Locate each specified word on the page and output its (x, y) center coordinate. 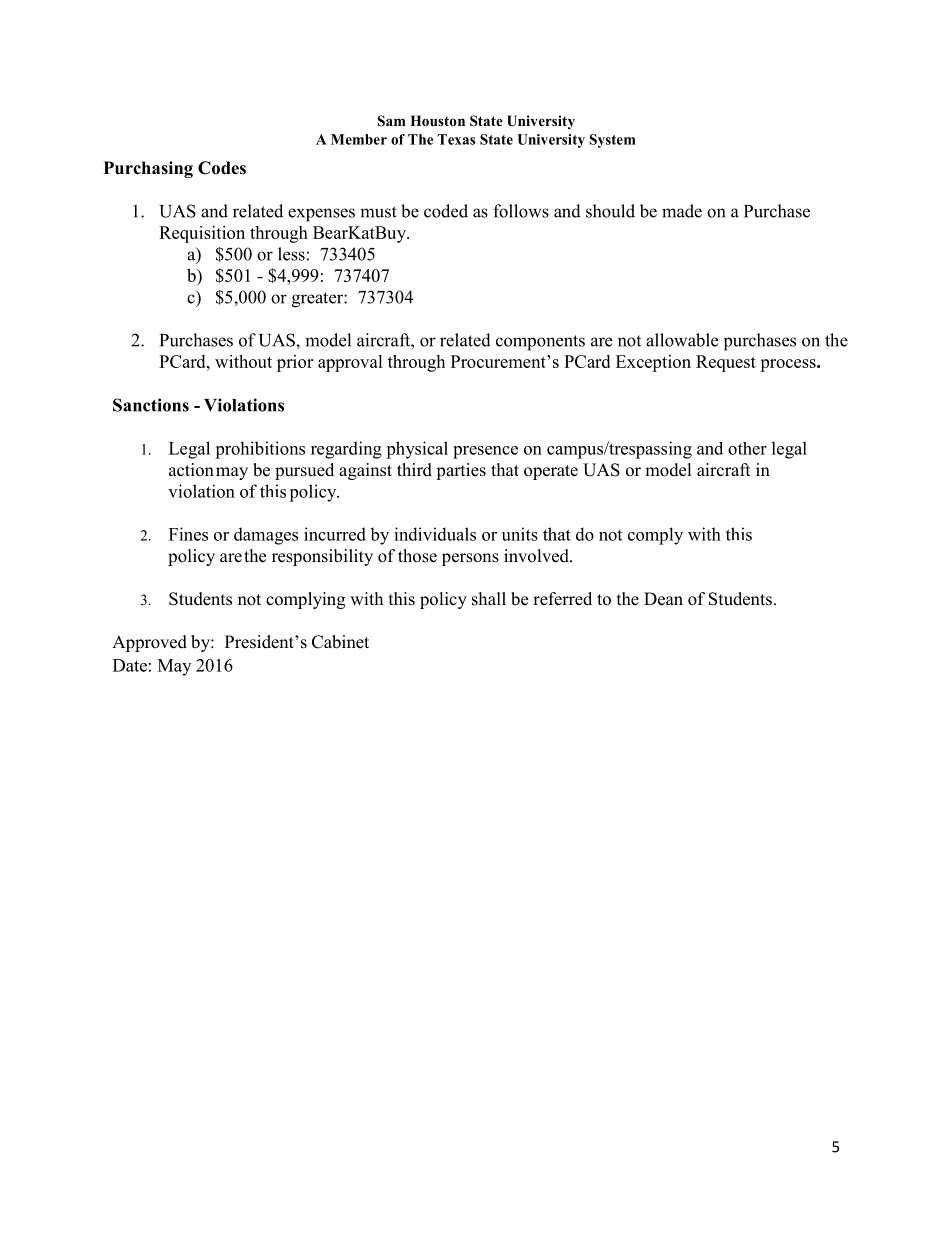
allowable (682, 340)
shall (489, 599)
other (747, 448)
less (291, 254)
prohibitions (260, 450)
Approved (149, 643)
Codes (222, 168)
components (540, 343)
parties (461, 471)
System (612, 141)
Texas (456, 139)
